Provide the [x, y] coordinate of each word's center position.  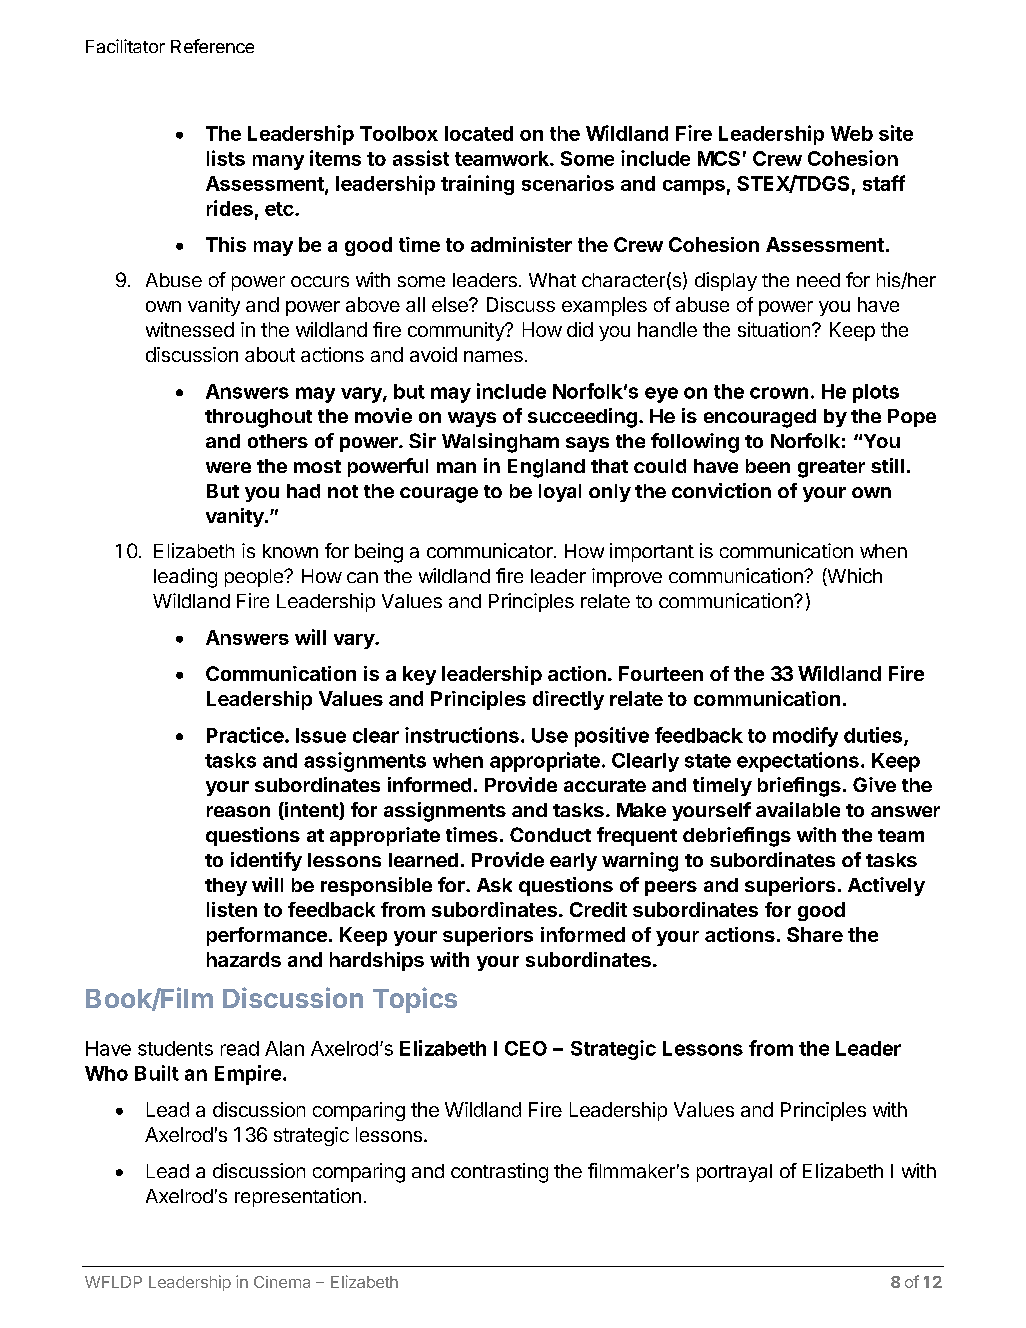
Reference [212, 46]
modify [805, 737]
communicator [491, 550]
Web [852, 133]
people [255, 578]
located [479, 133]
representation [298, 1197]
